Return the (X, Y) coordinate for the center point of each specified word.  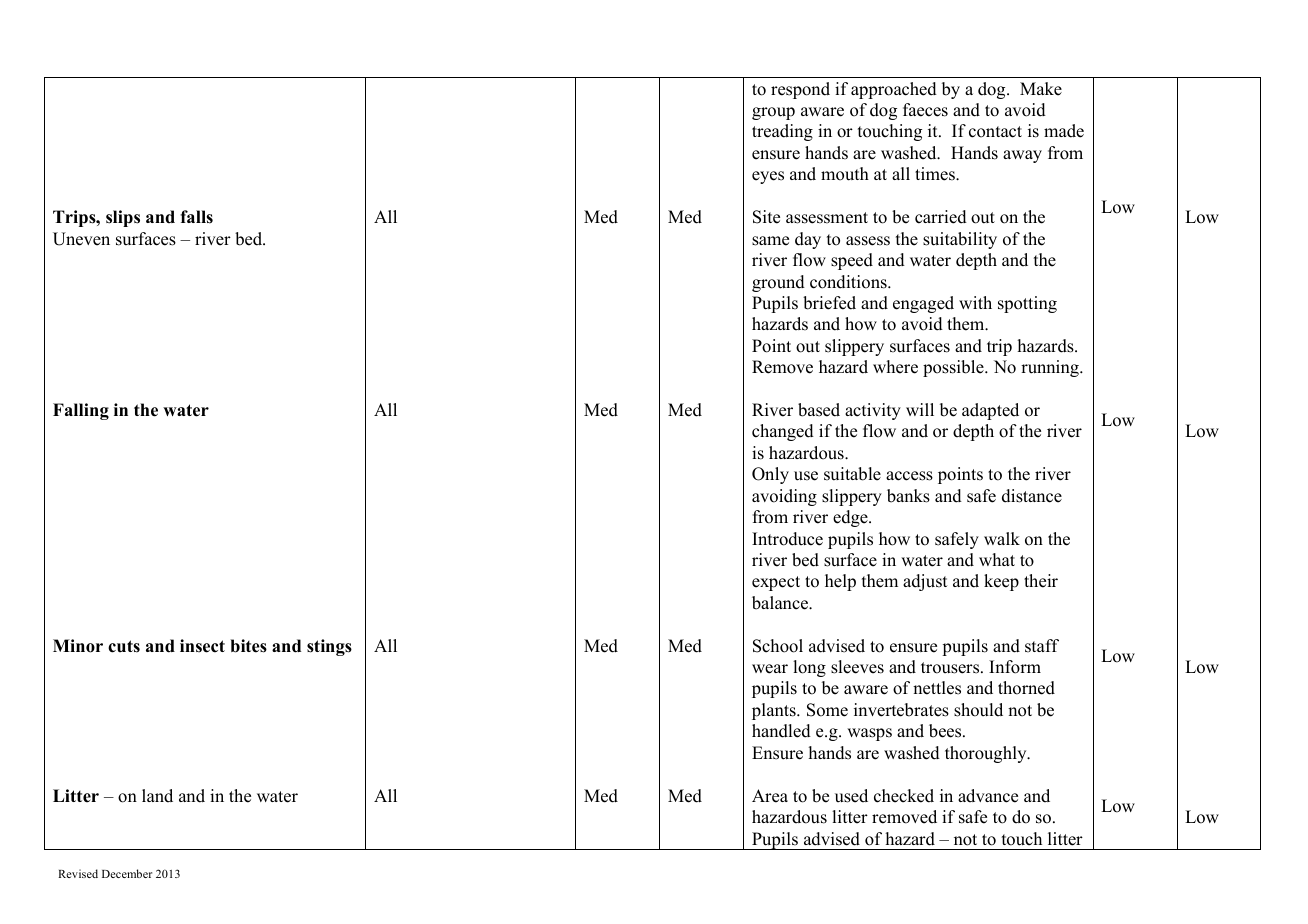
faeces (925, 110)
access (909, 476)
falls (196, 217)
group (773, 113)
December (127, 873)
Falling (81, 411)
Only (770, 475)
